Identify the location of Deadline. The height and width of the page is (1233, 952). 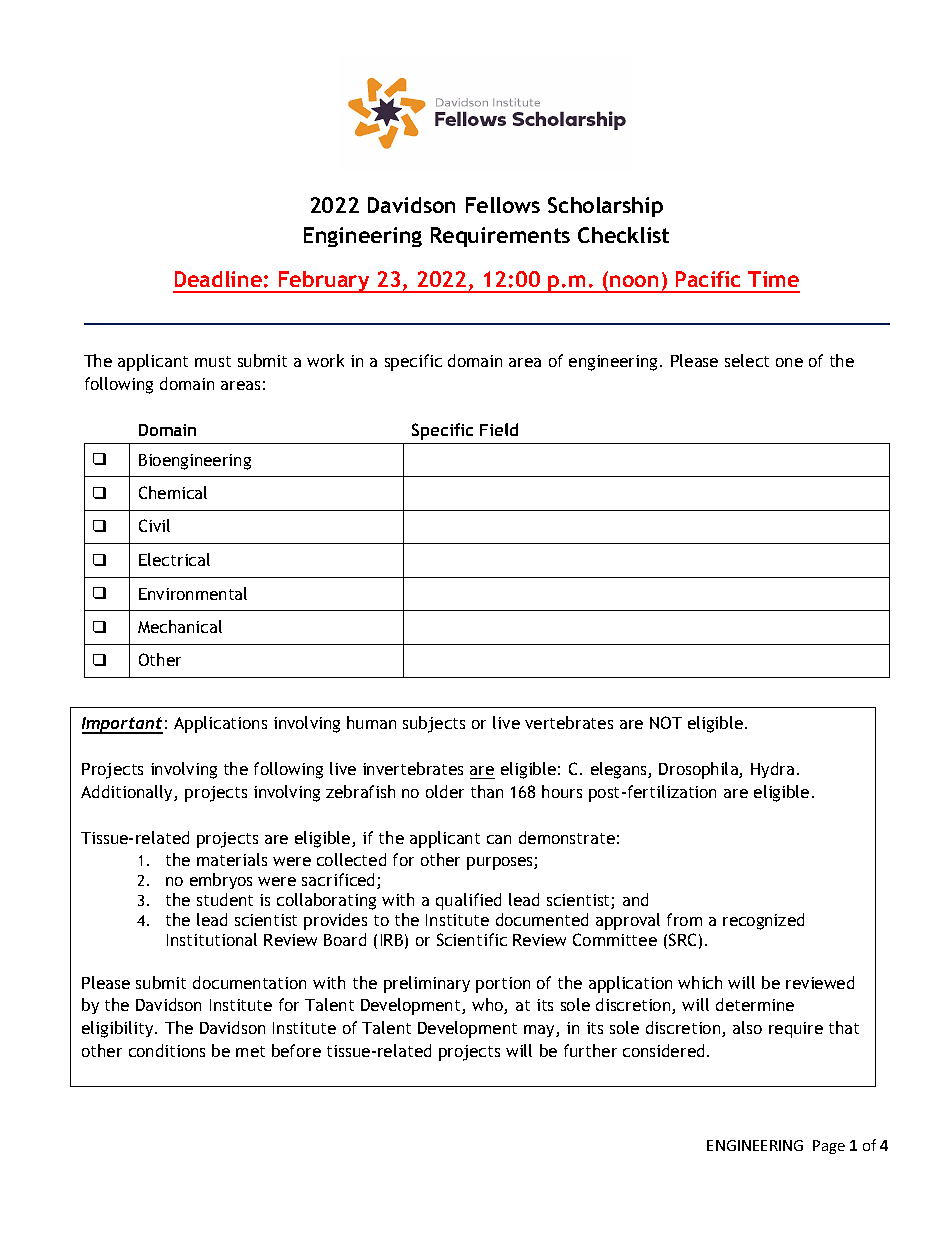
(218, 279).
